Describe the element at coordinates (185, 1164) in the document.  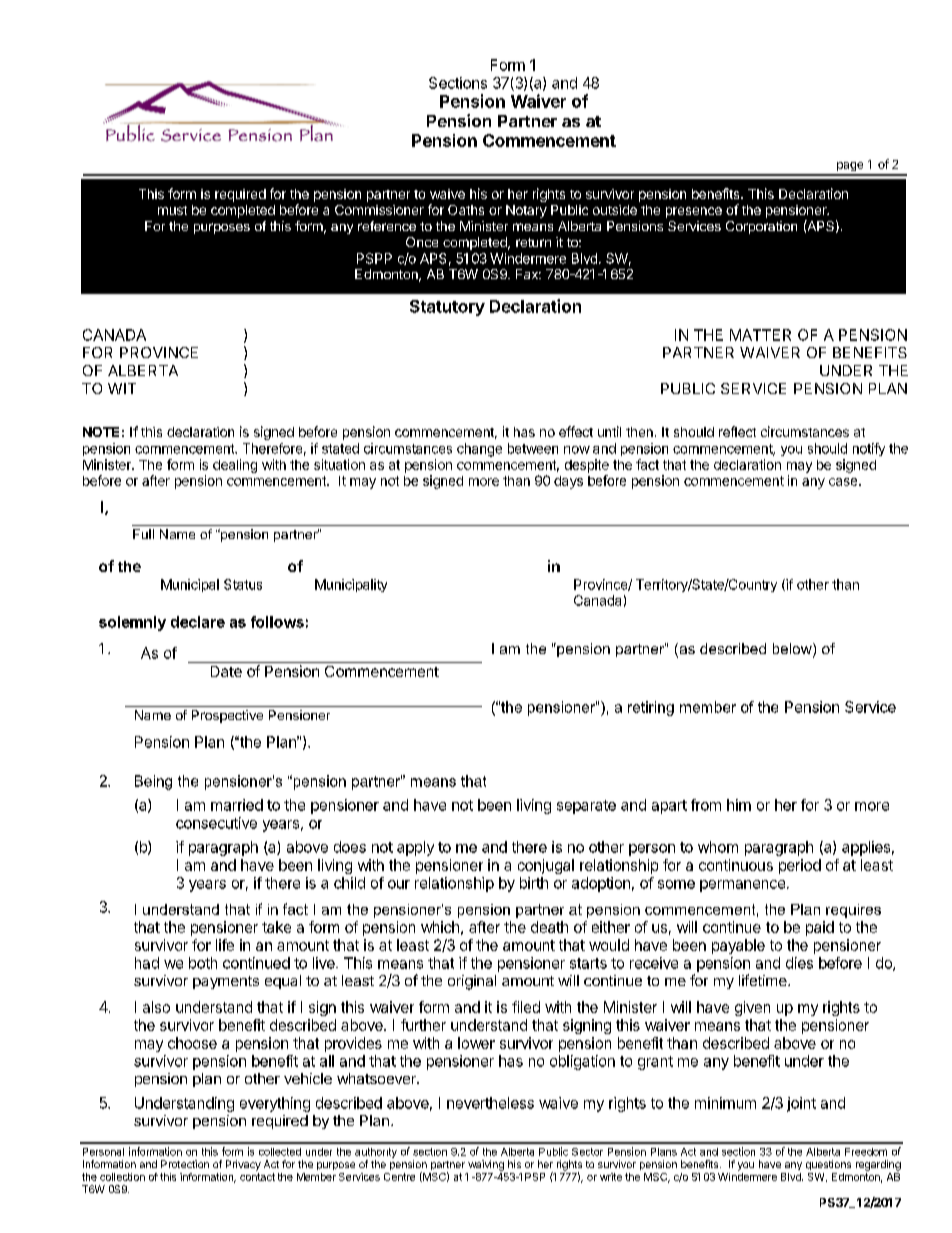
I see `Protection` at that location.
